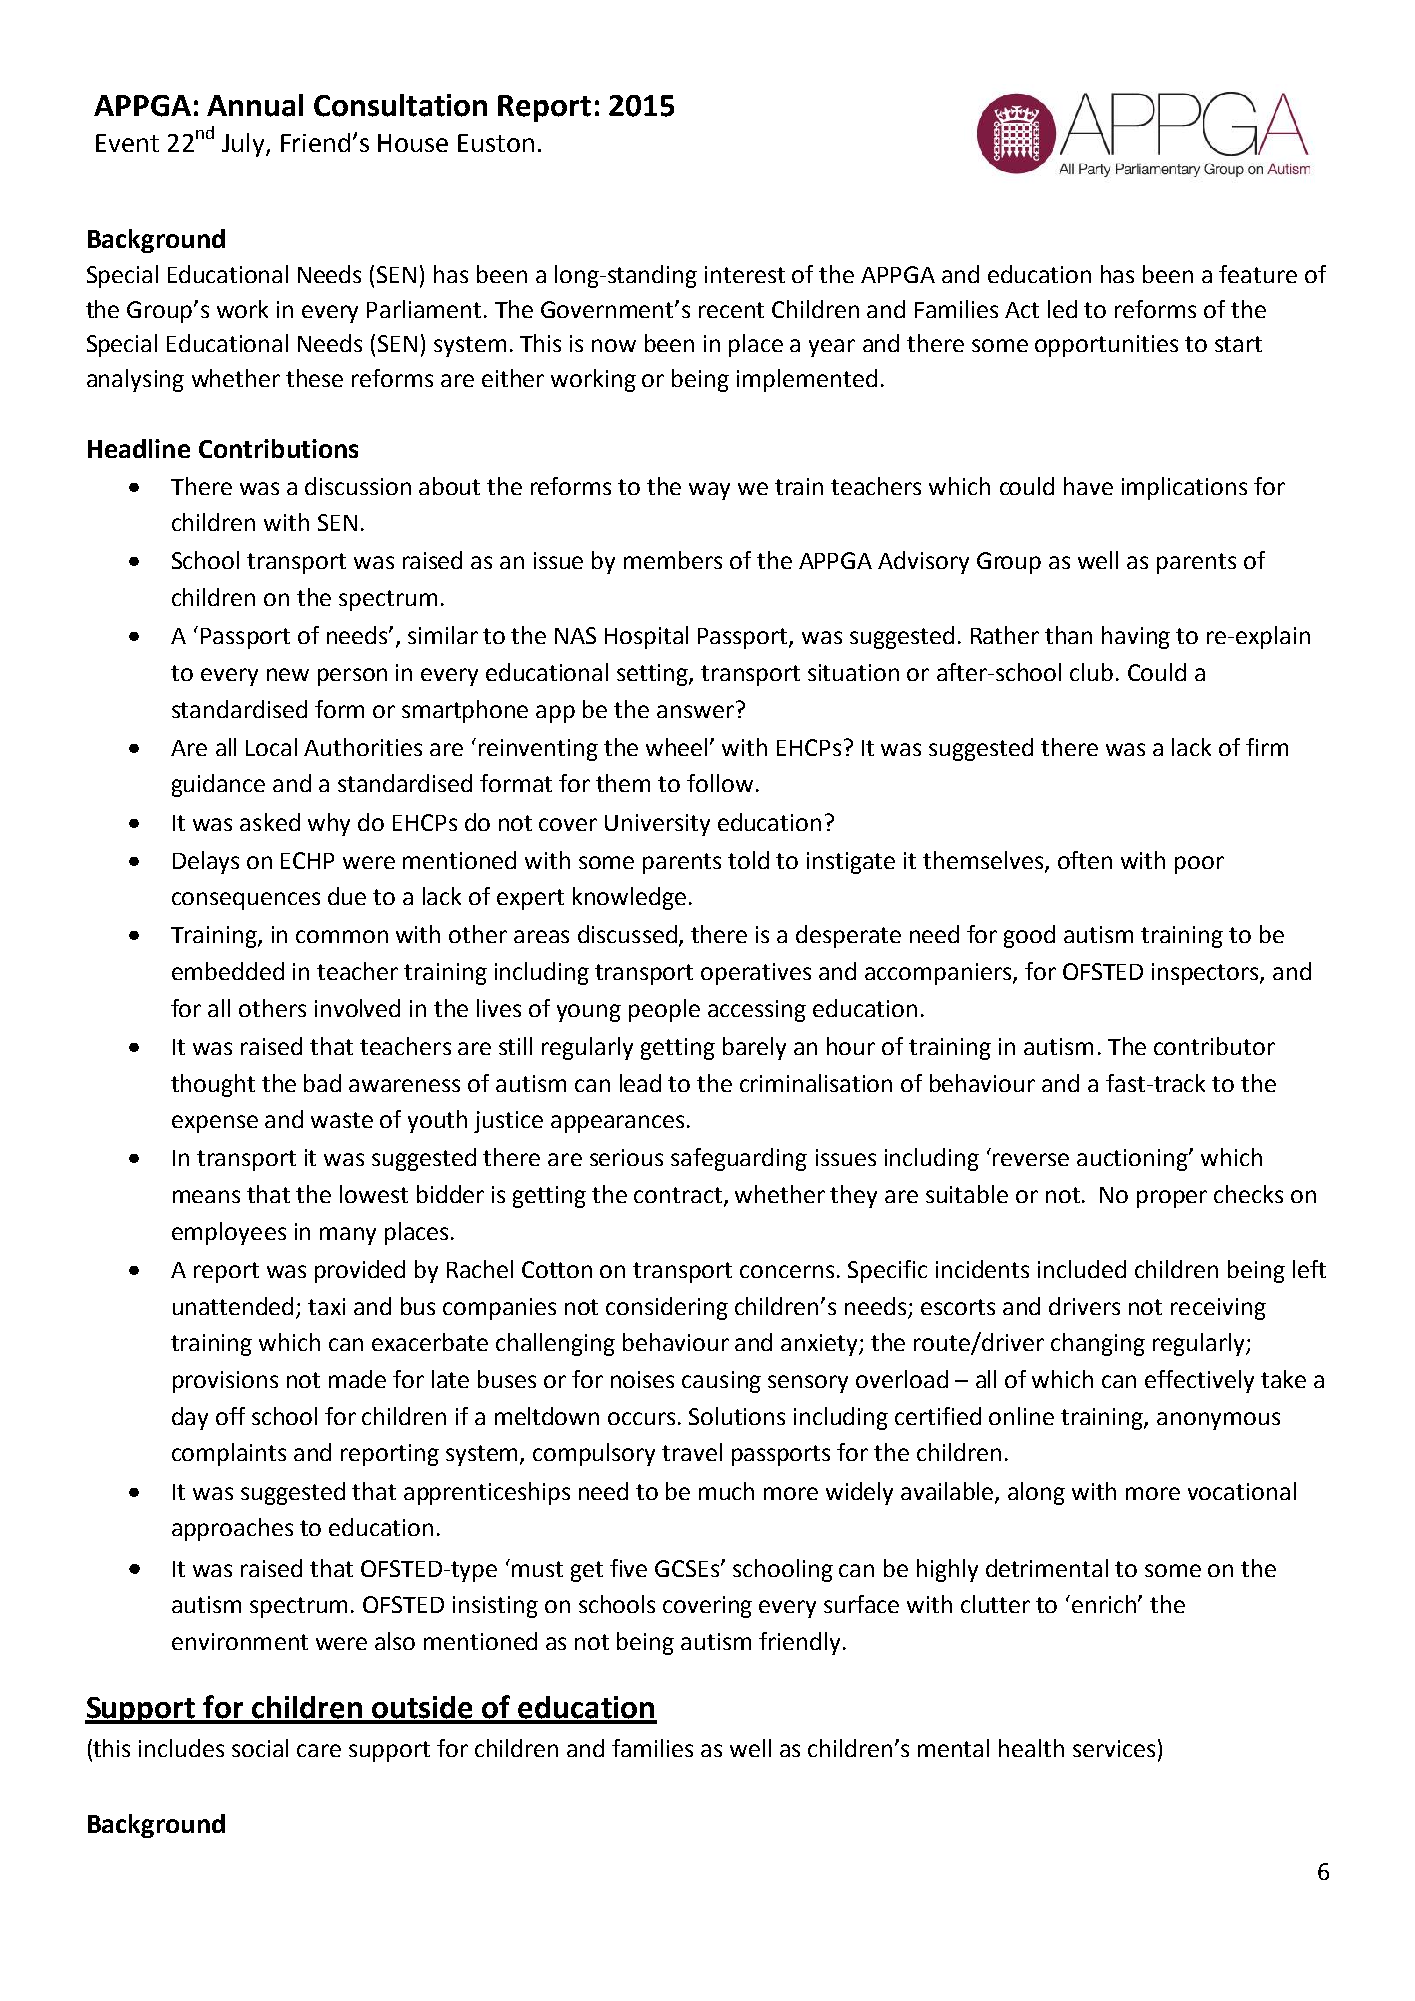  What do you see at coordinates (673, 560) in the screenshot?
I see `members` at bounding box center [673, 560].
